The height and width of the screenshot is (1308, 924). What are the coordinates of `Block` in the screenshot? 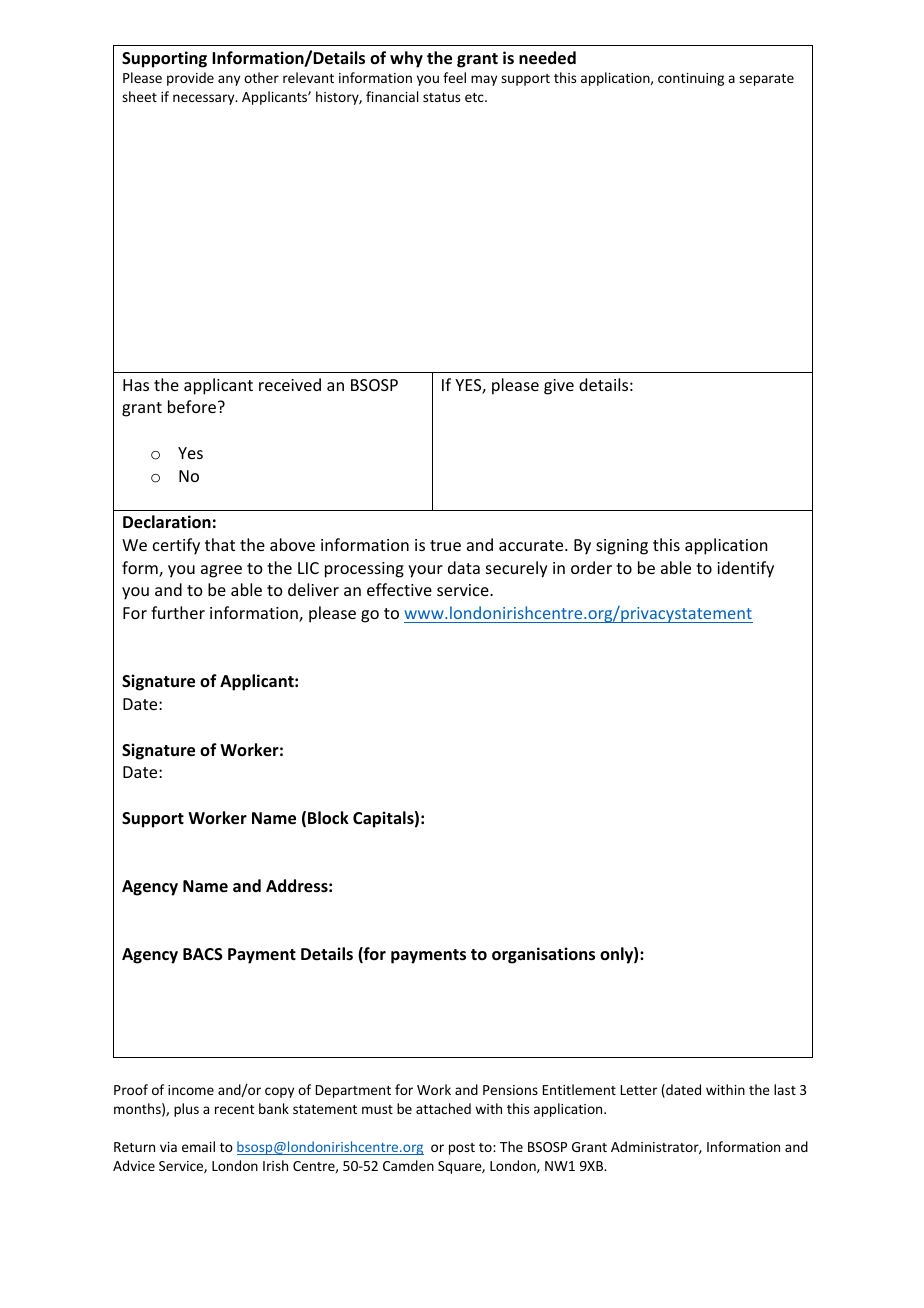 It's located at (328, 818).
